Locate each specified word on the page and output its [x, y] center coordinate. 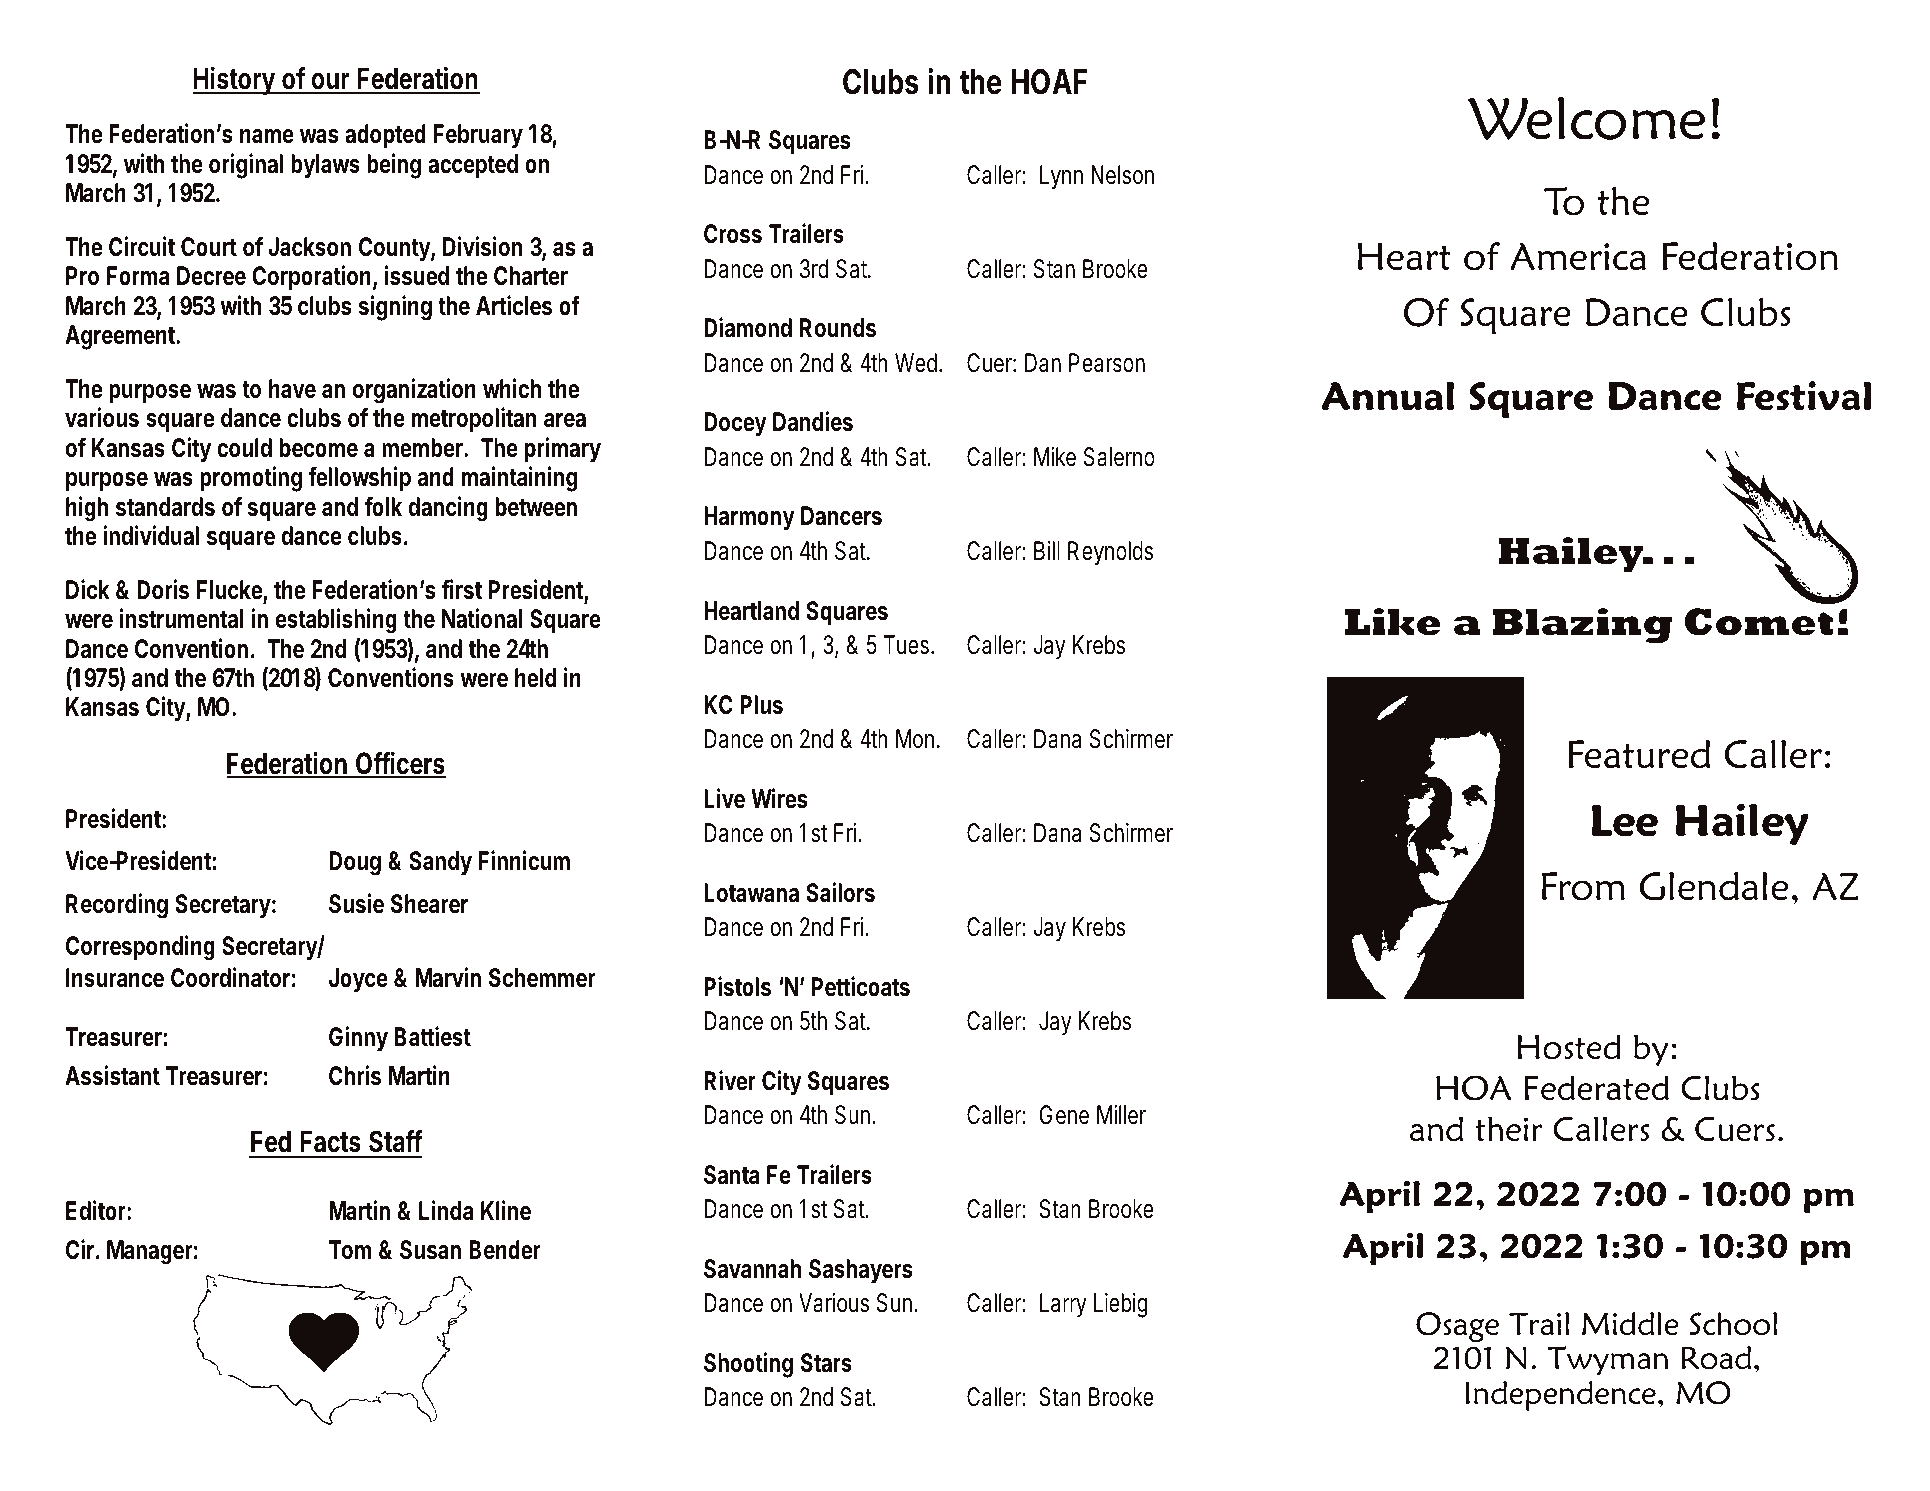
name [267, 136]
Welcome [1586, 118]
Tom [350, 1250]
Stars [826, 1363]
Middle [1630, 1323]
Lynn [1061, 177]
